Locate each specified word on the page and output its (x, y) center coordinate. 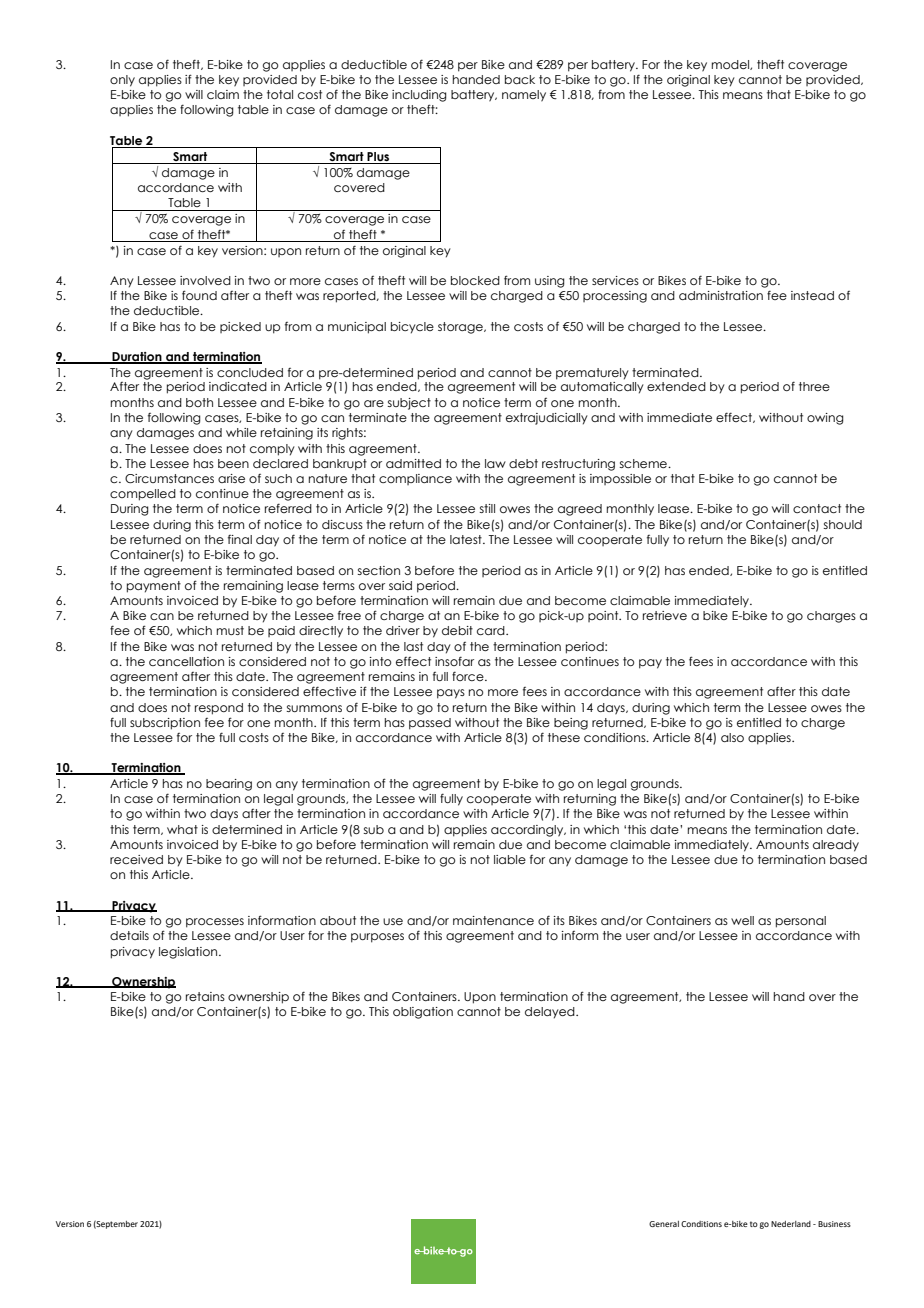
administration (721, 295)
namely (524, 96)
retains (205, 996)
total (280, 94)
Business (834, 1224)
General (664, 1224)
